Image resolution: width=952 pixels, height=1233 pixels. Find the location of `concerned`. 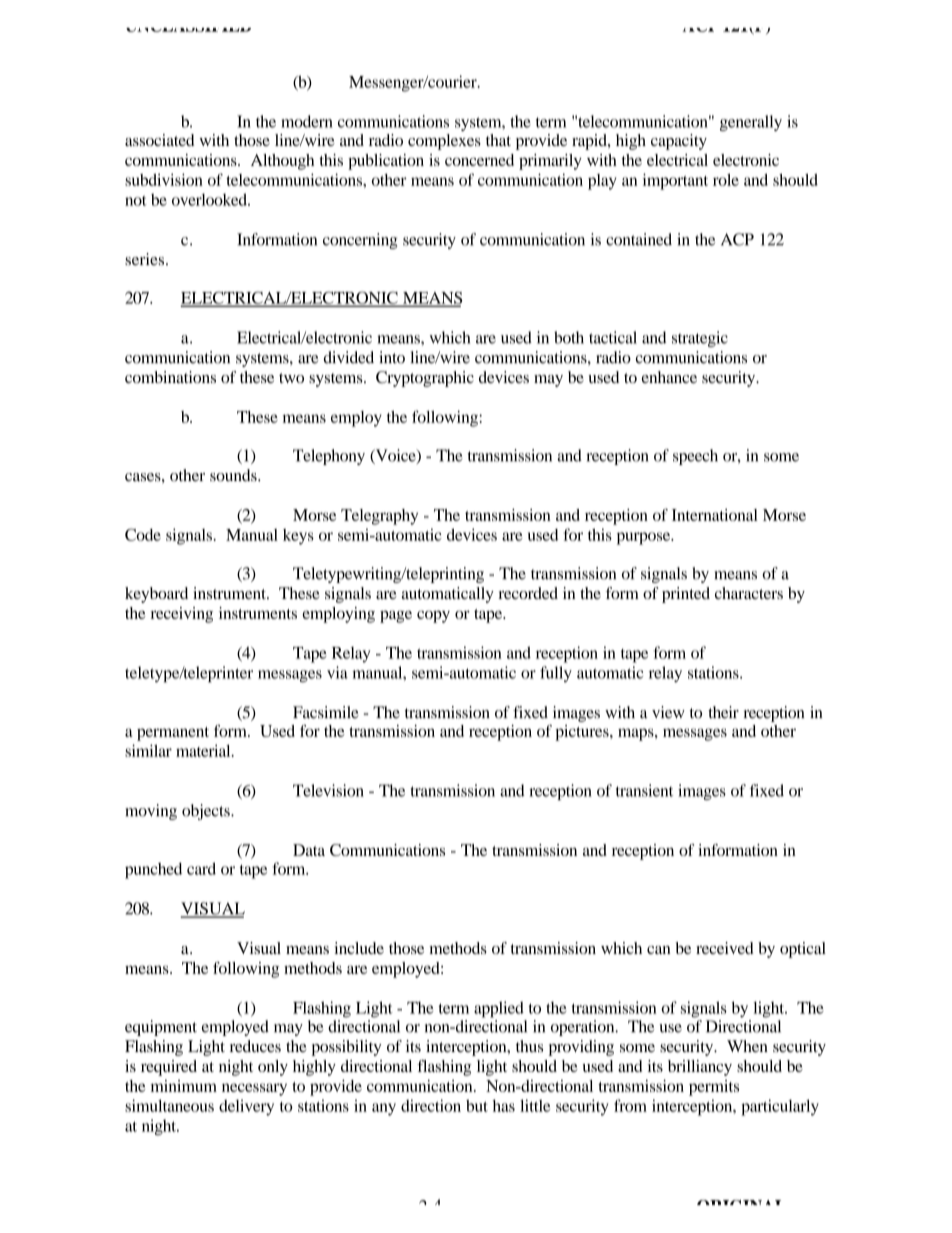

concerned is located at coordinates (479, 160).
